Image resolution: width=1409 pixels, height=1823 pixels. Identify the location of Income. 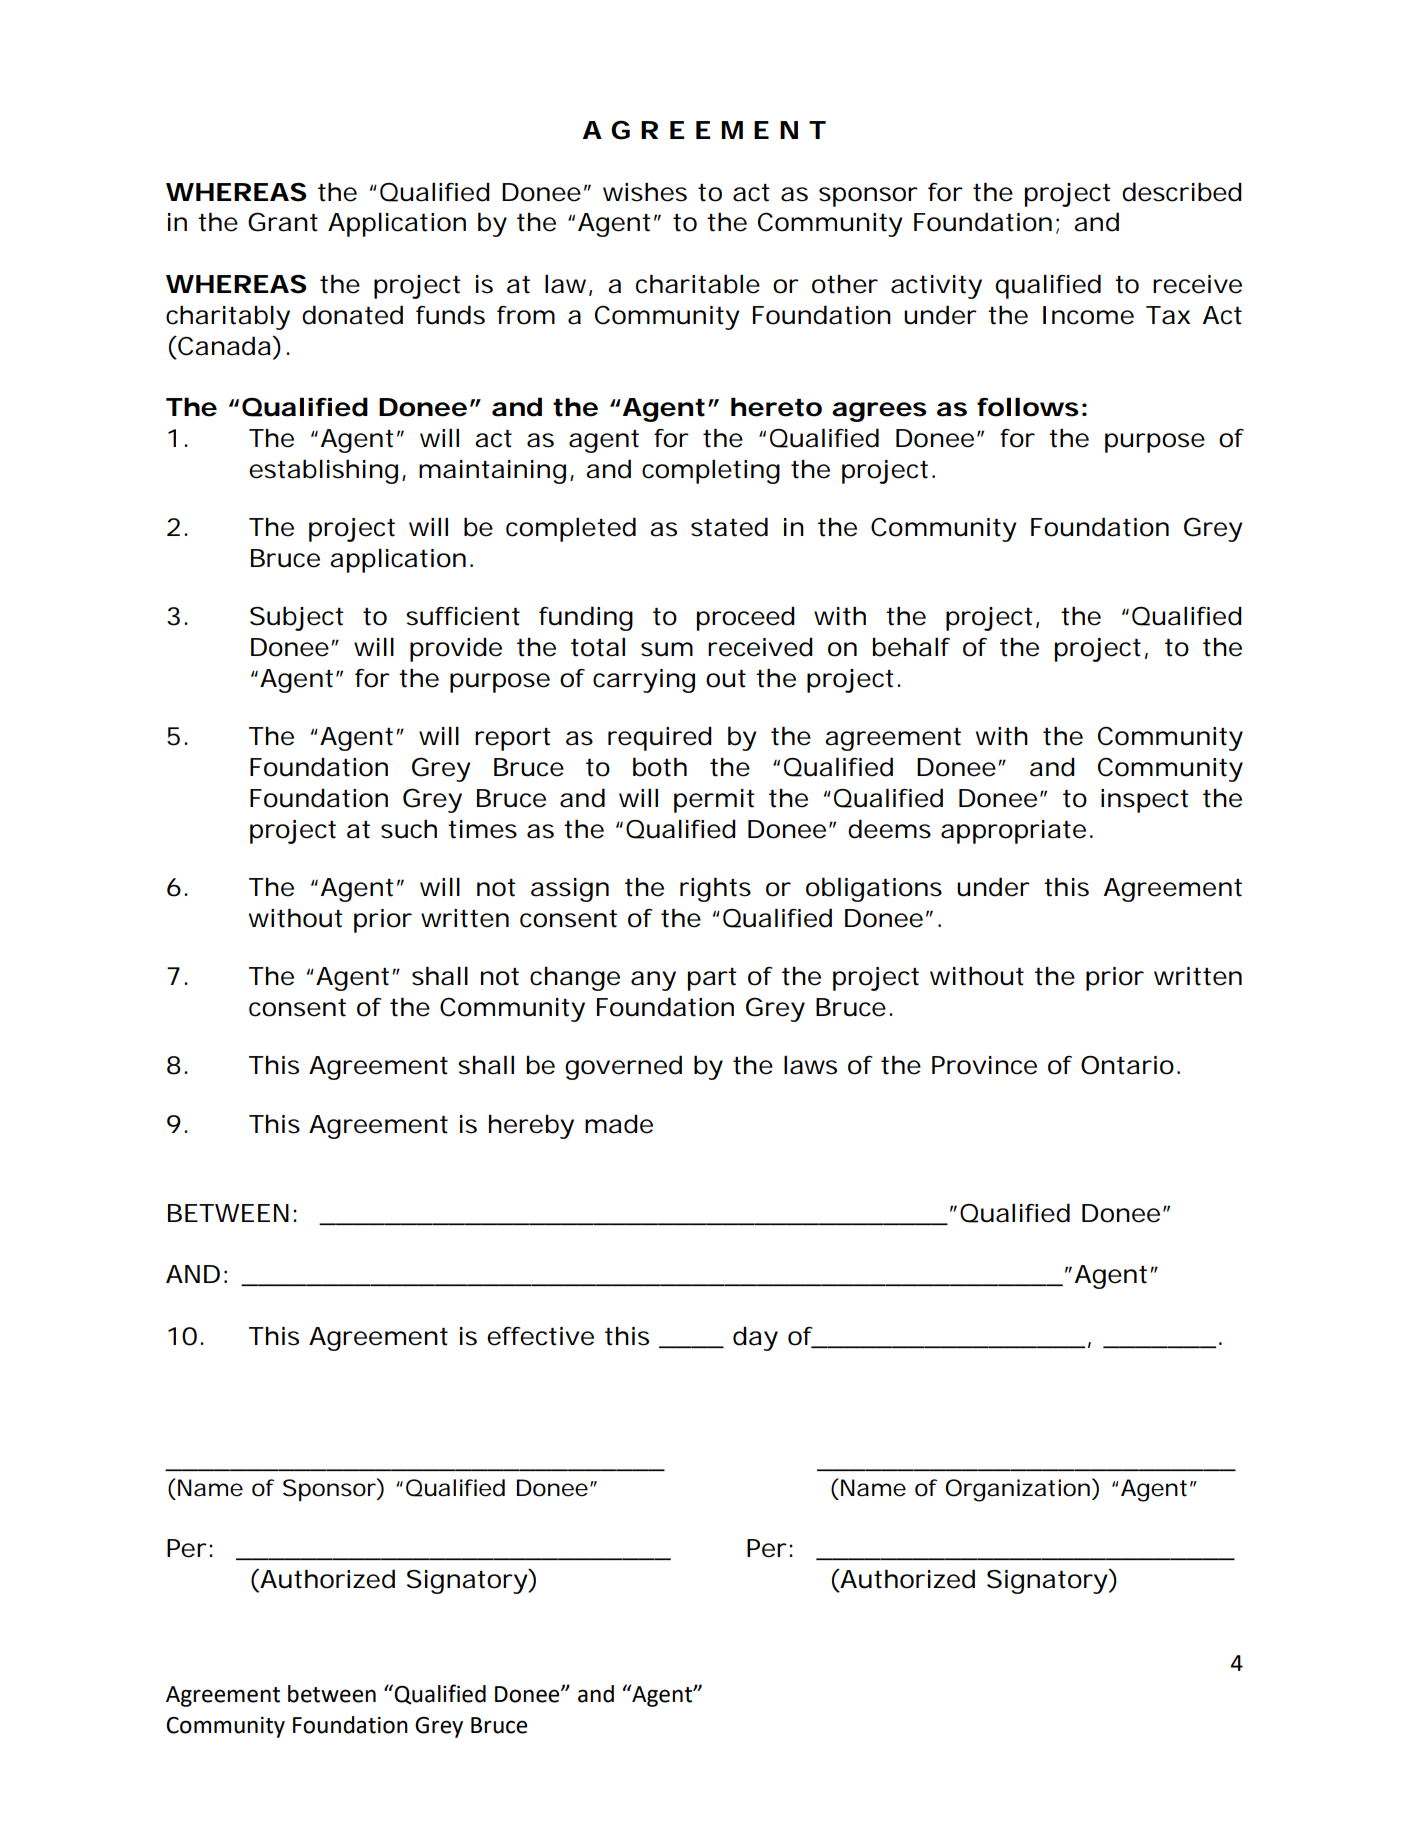
(1088, 315).
